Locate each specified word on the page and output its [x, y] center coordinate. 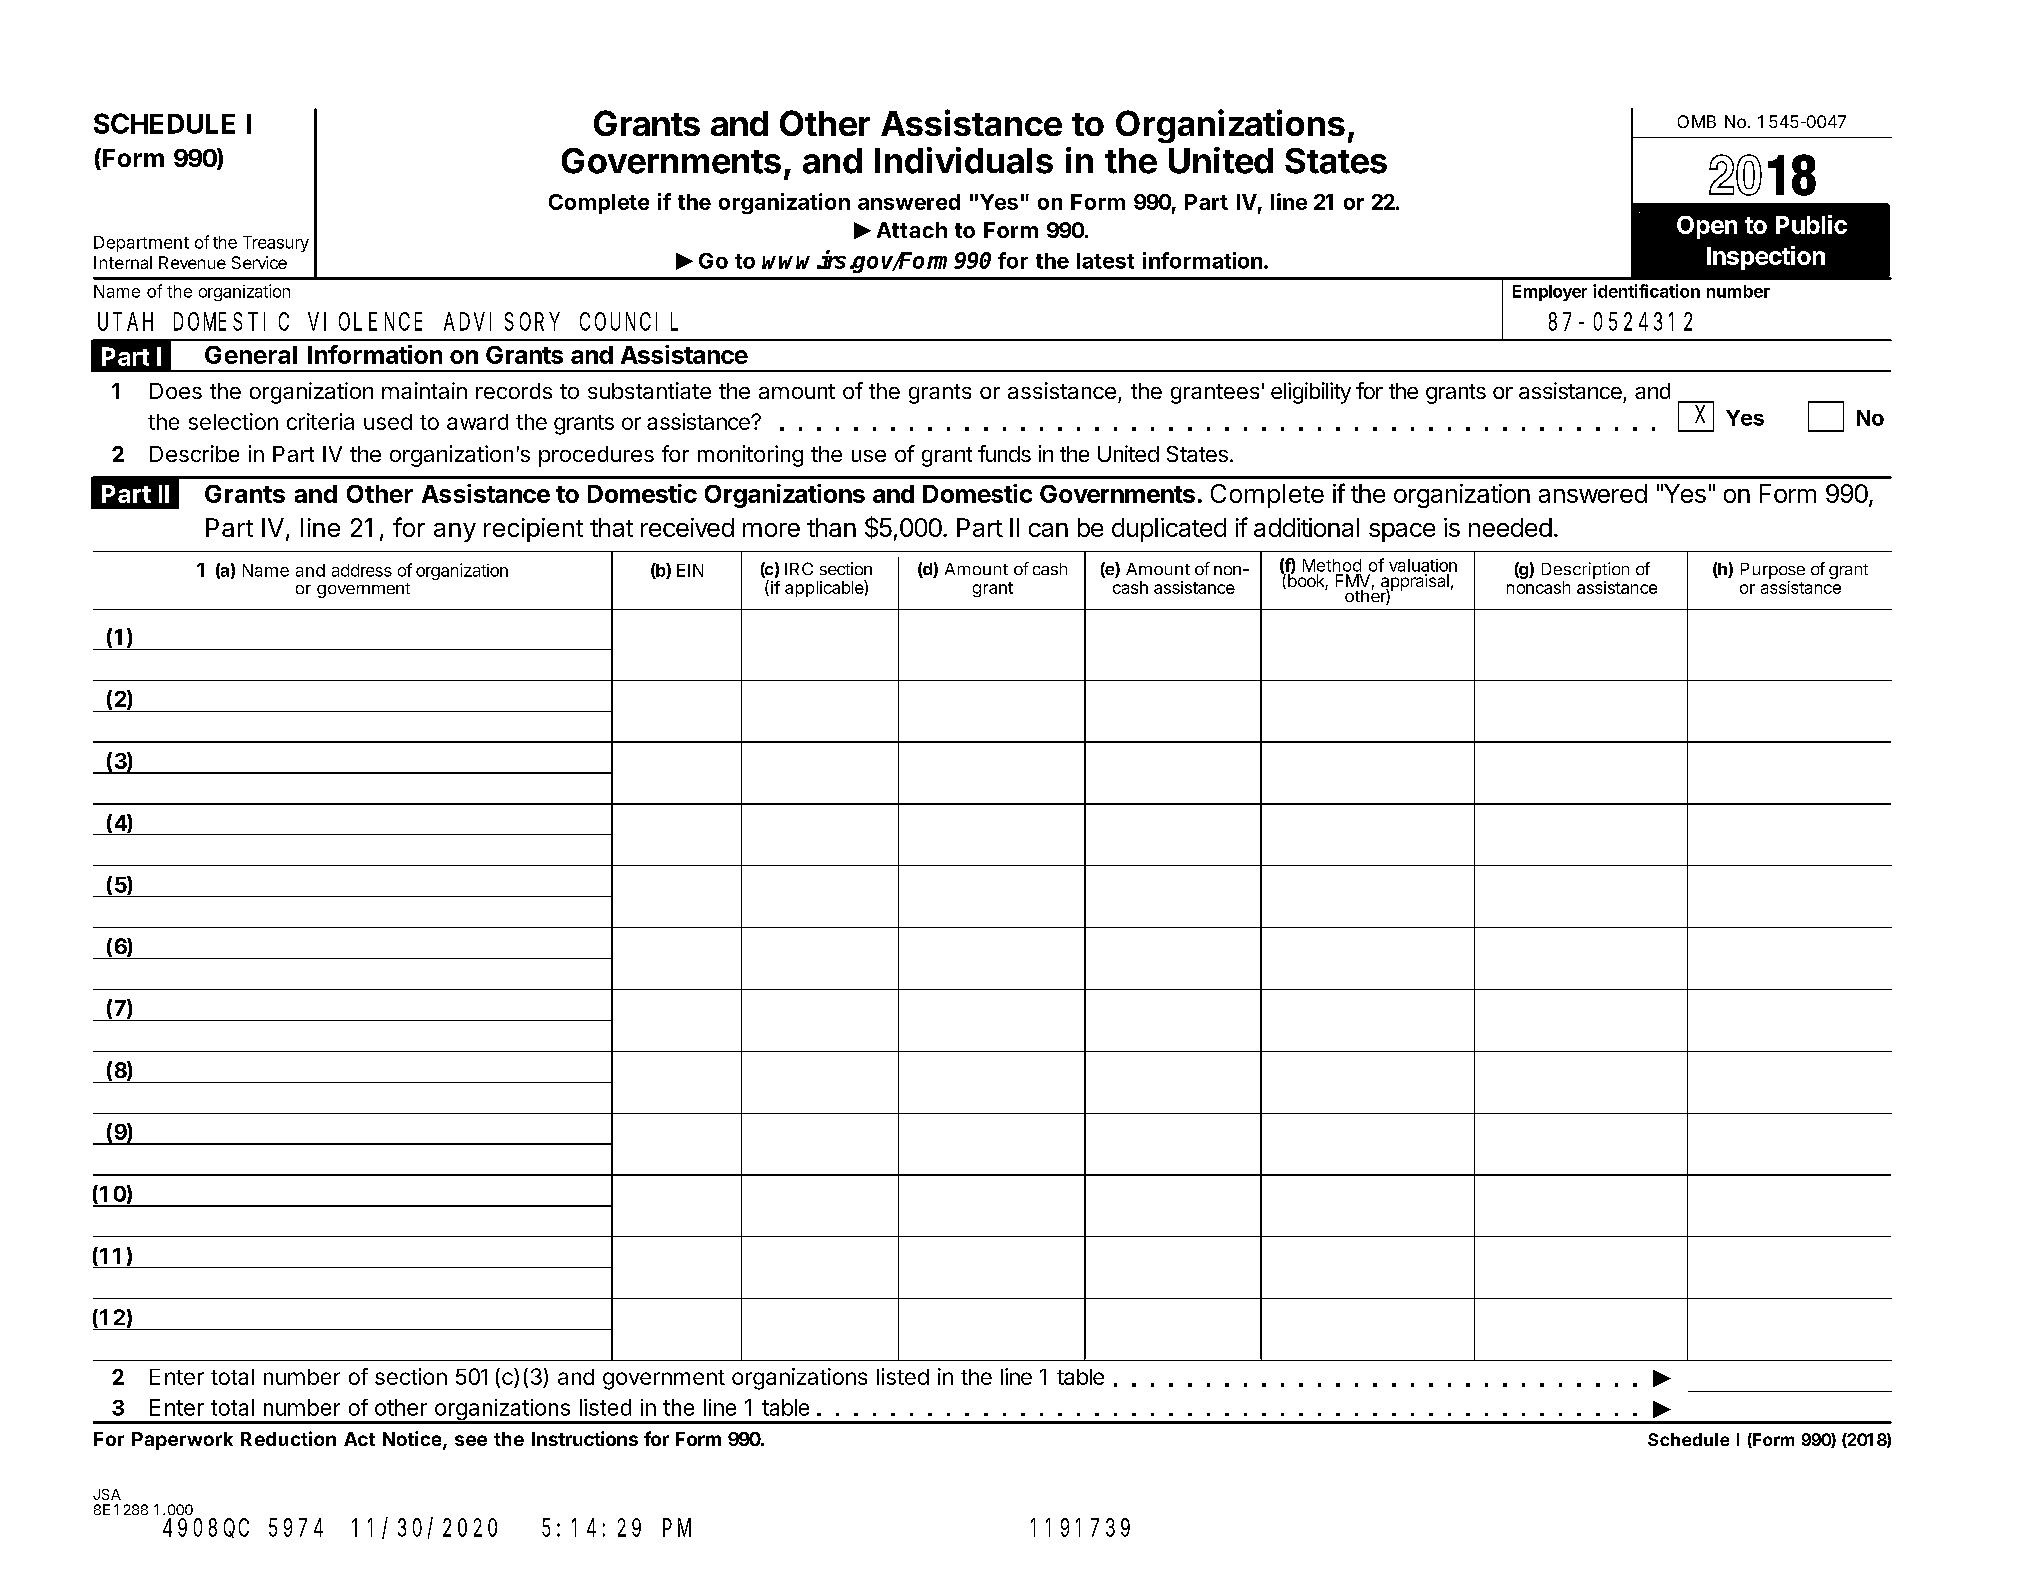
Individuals [964, 160]
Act [359, 1439]
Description [1585, 570]
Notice [412, 1438]
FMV [1353, 580]
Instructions [585, 1438]
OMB [1697, 121]
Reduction [288, 1438]
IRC [799, 568]
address [362, 570]
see [471, 1440]
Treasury [276, 244]
